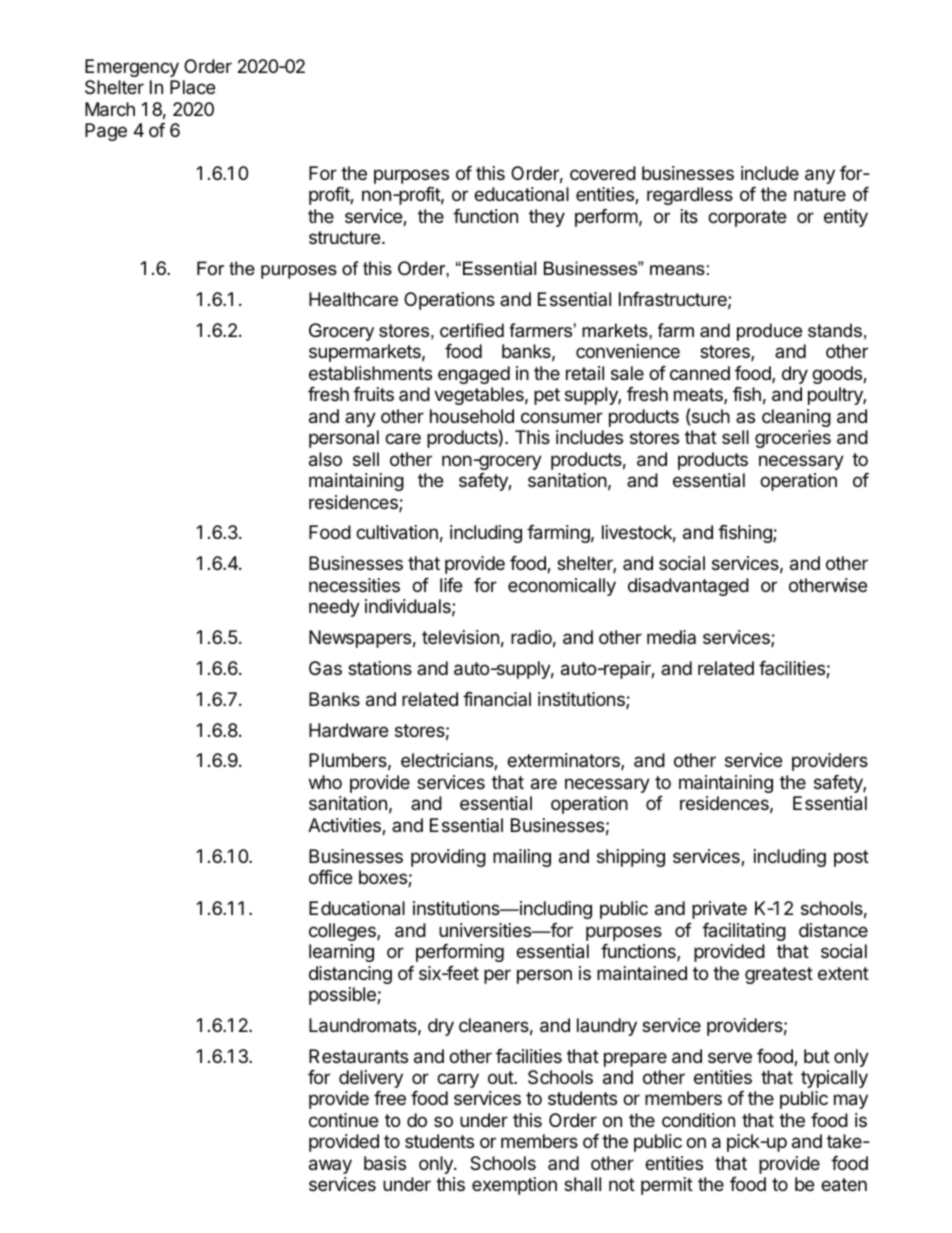  Describe the element at coordinates (330, 877) in the document. I see `office` at that location.
